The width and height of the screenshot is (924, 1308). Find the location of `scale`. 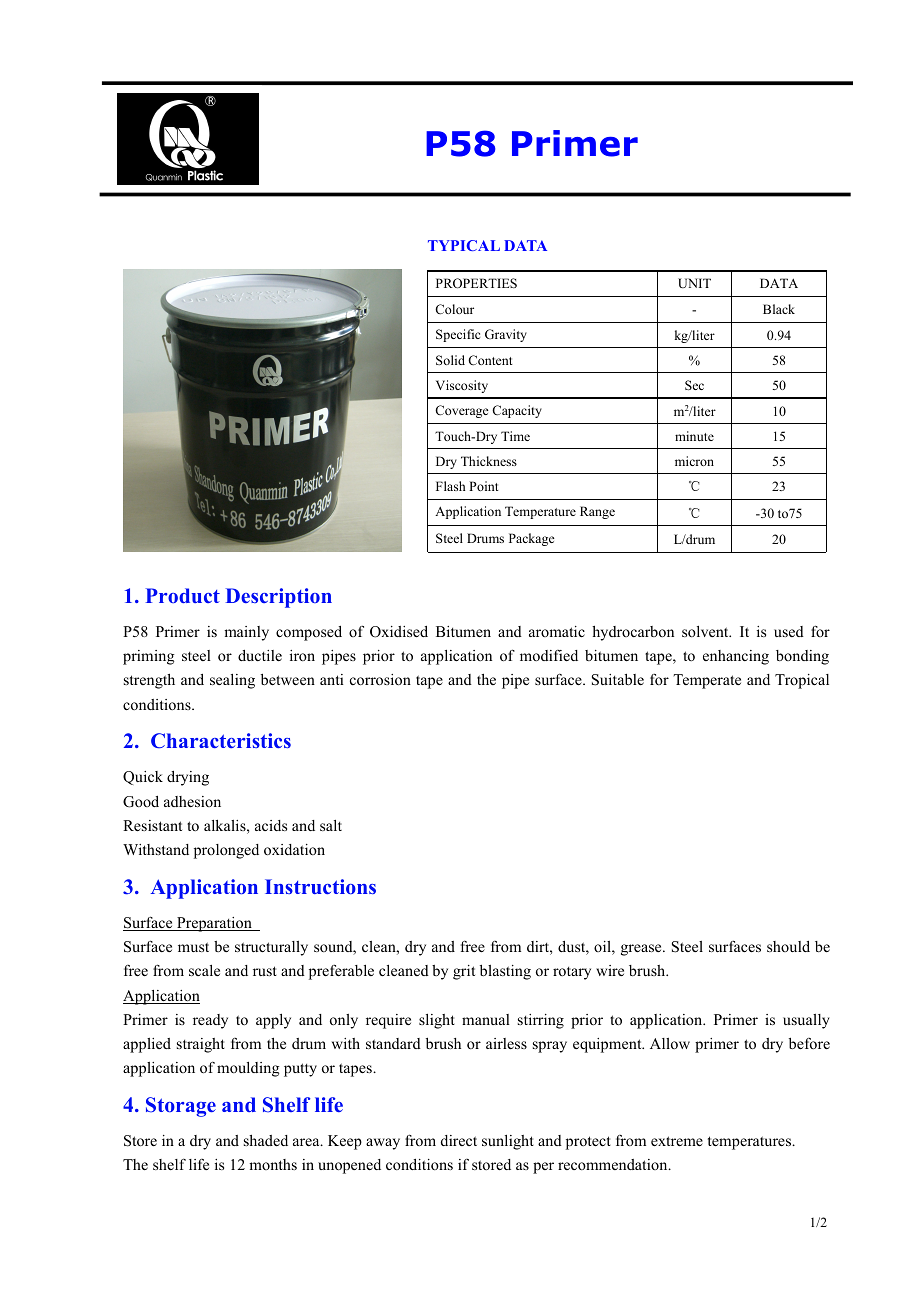

scale is located at coordinates (204, 970).
